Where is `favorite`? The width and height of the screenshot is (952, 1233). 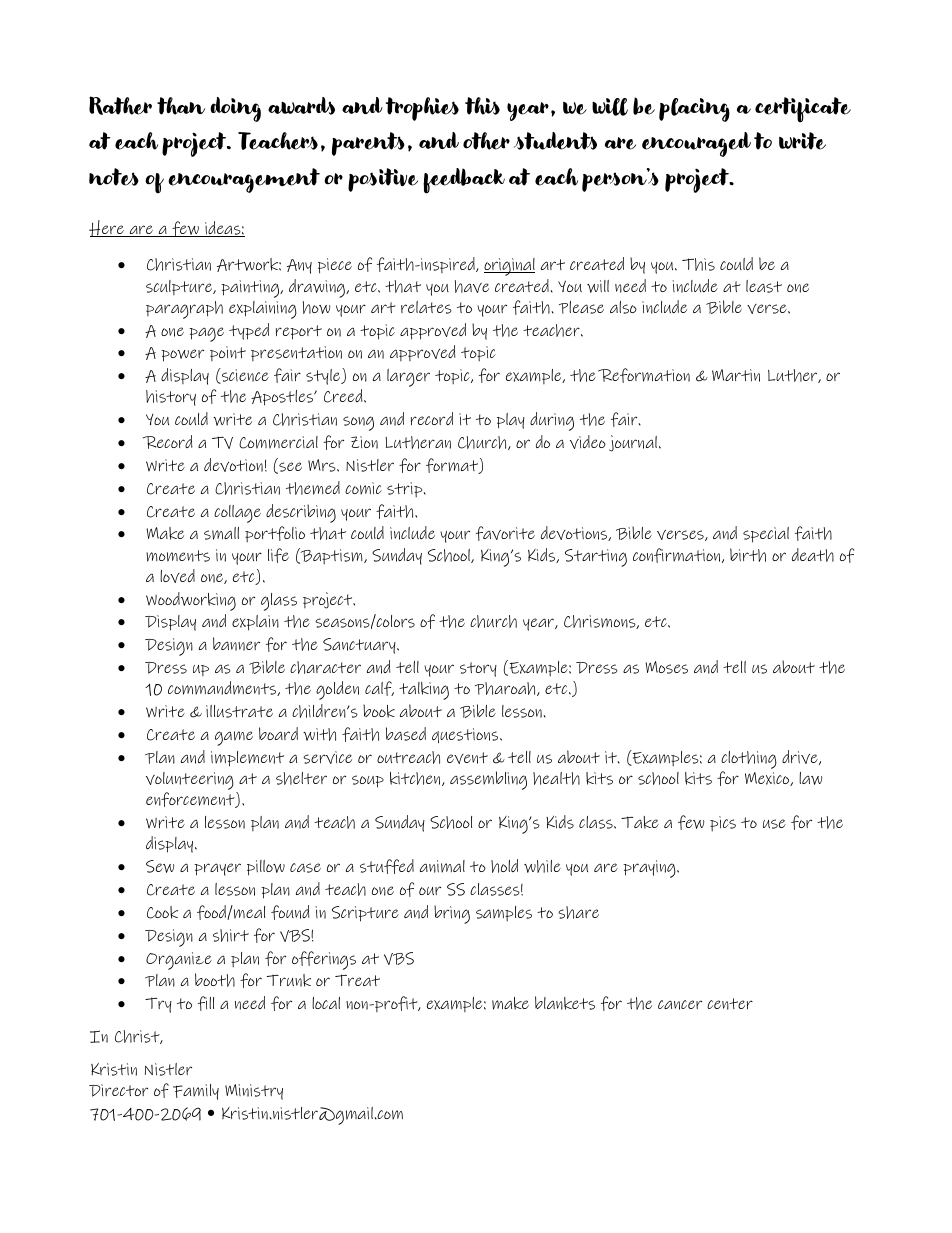
favorite is located at coordinates (505, 533).
